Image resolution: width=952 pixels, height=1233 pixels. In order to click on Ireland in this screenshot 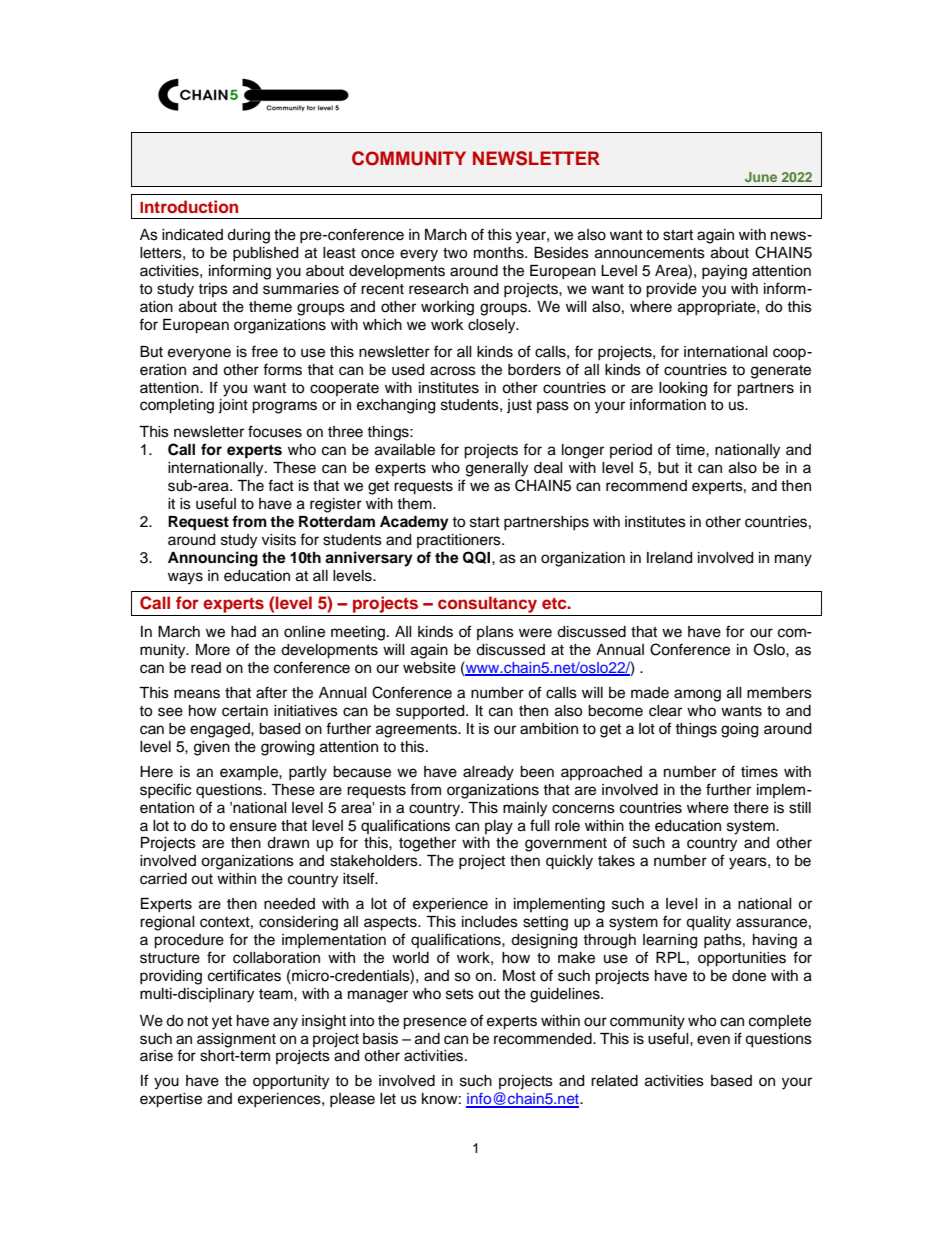, I will do `click(669, 558)`.
